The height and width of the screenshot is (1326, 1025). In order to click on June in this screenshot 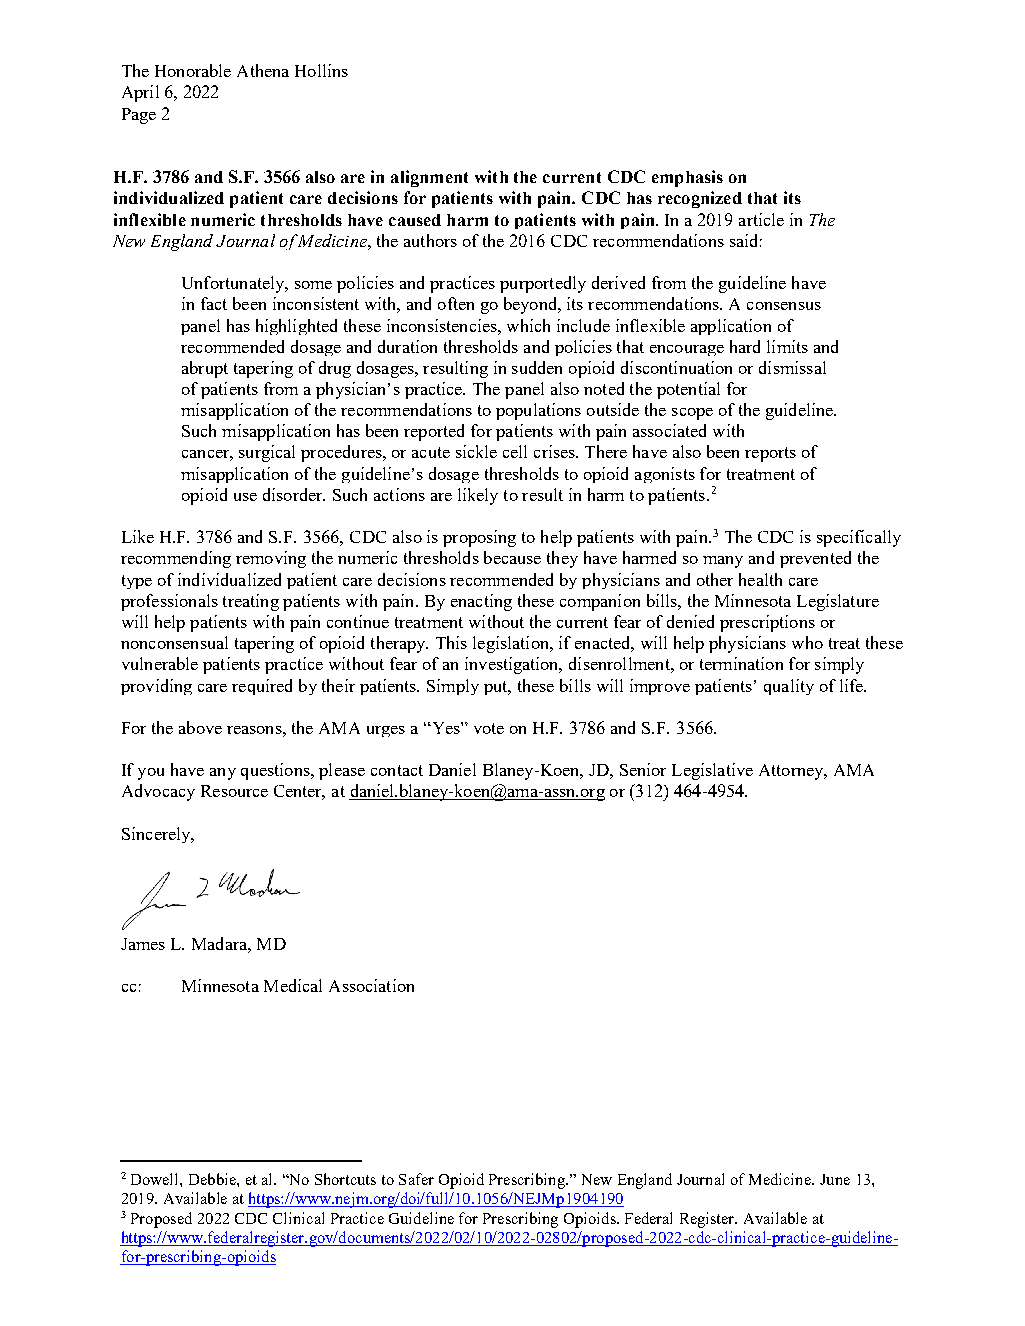, I will do `click(835, 1179)`.
